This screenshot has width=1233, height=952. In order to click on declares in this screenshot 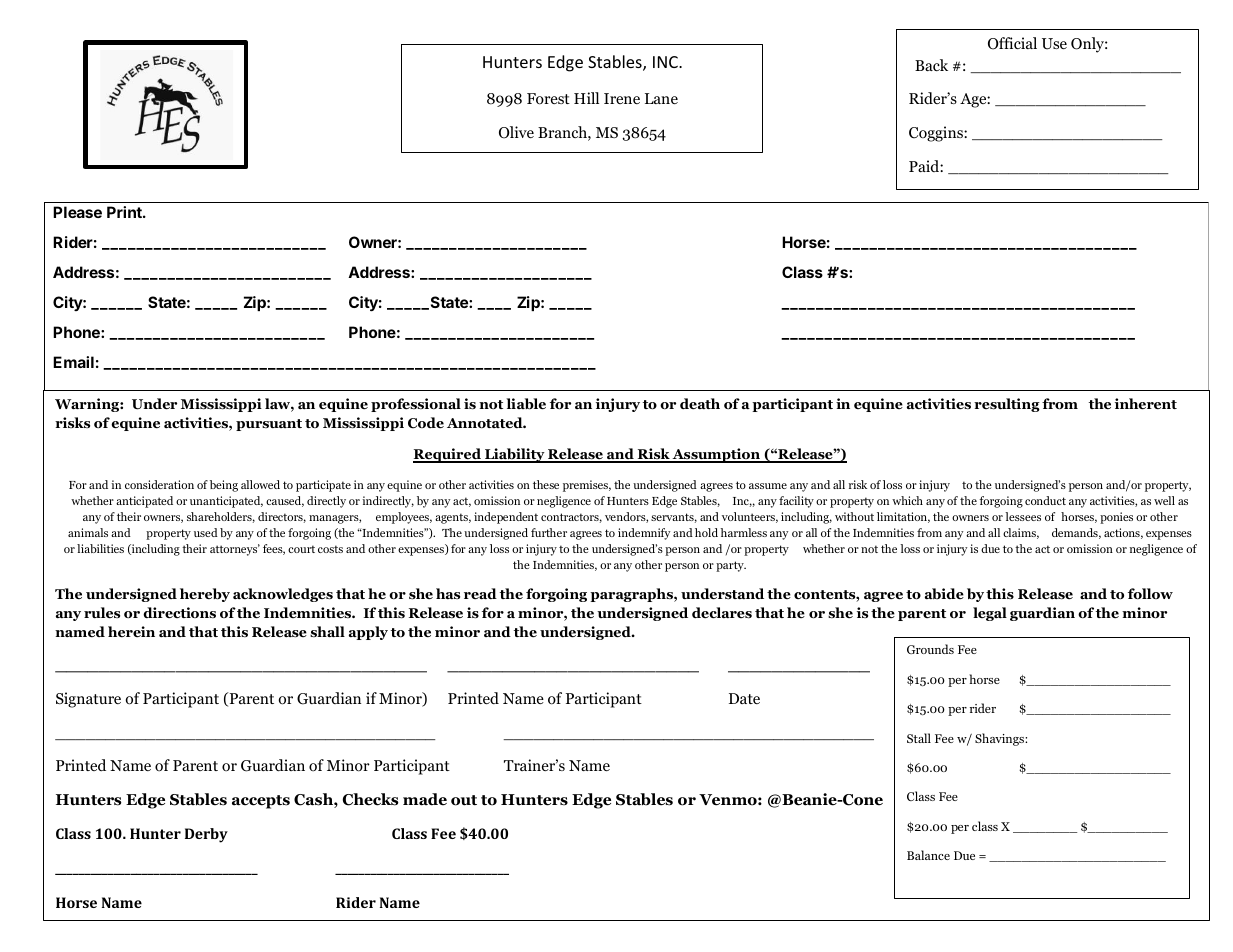, I will do `click(722, 613)`.
